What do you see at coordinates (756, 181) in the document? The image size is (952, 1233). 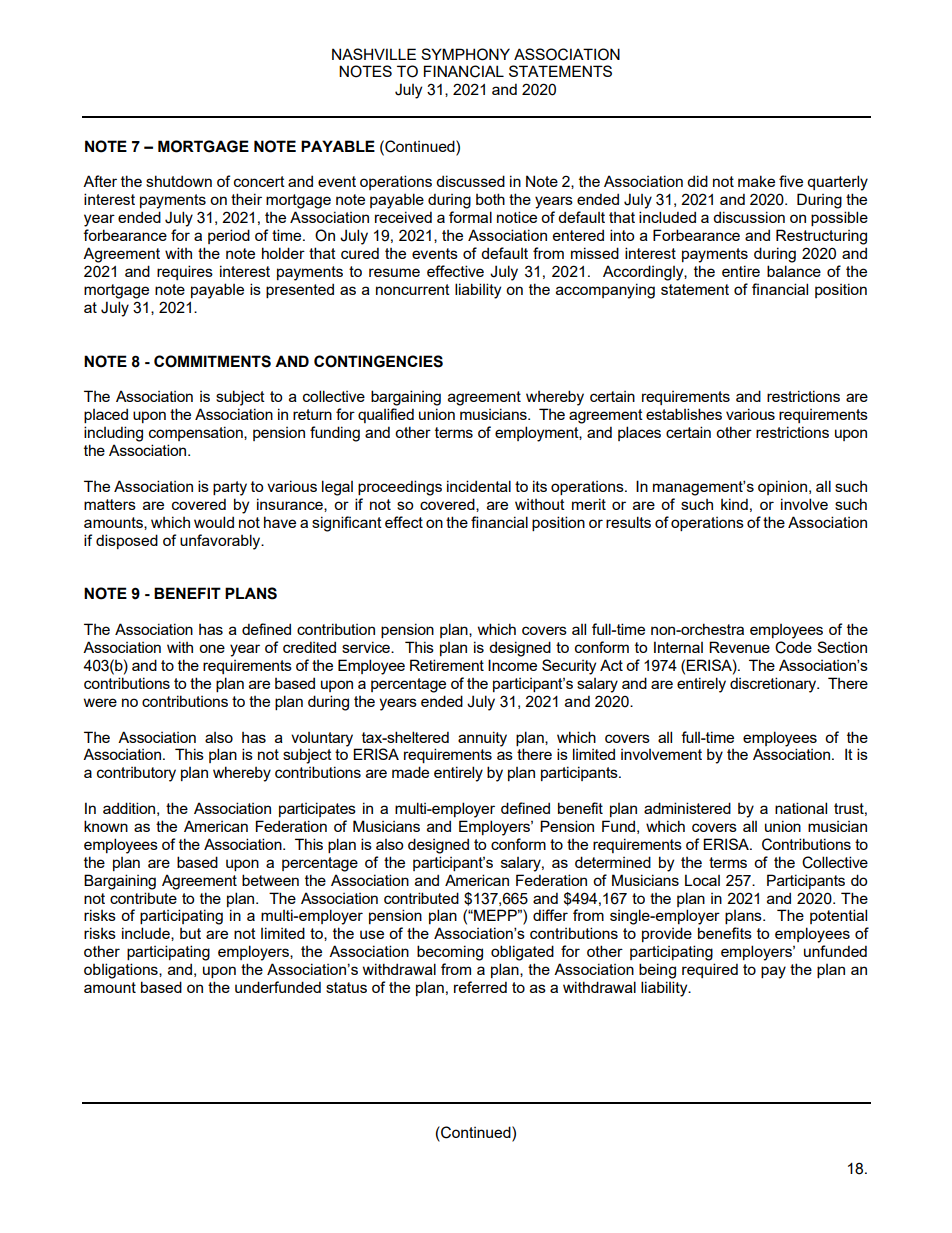 I see `make` at bounding box center [756, 181].
